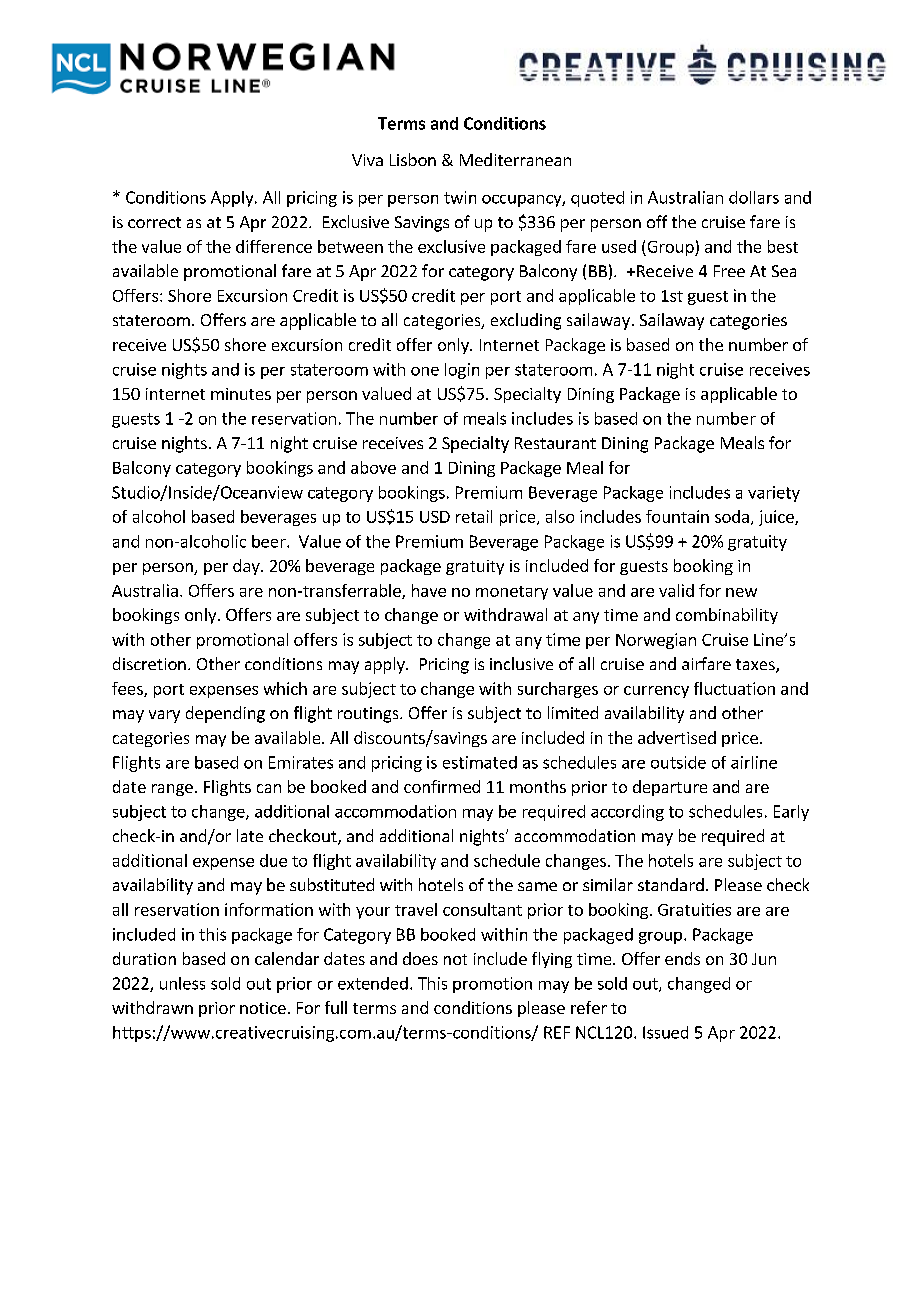  Describe the element at coordinates (225, 714) in the screenshot. I see `depending` at that location.
